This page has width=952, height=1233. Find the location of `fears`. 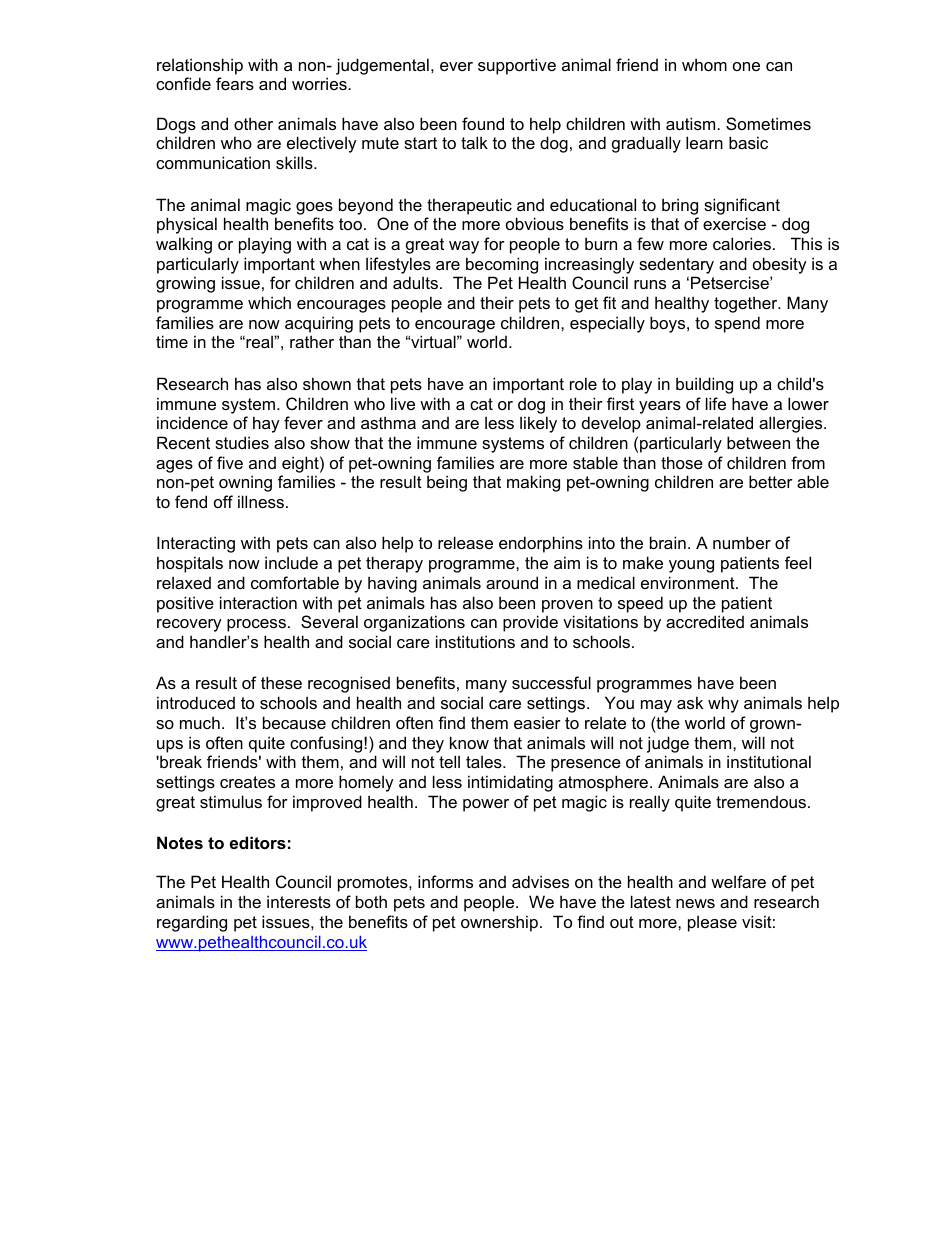

fears is located at coordinates (235, 83).
